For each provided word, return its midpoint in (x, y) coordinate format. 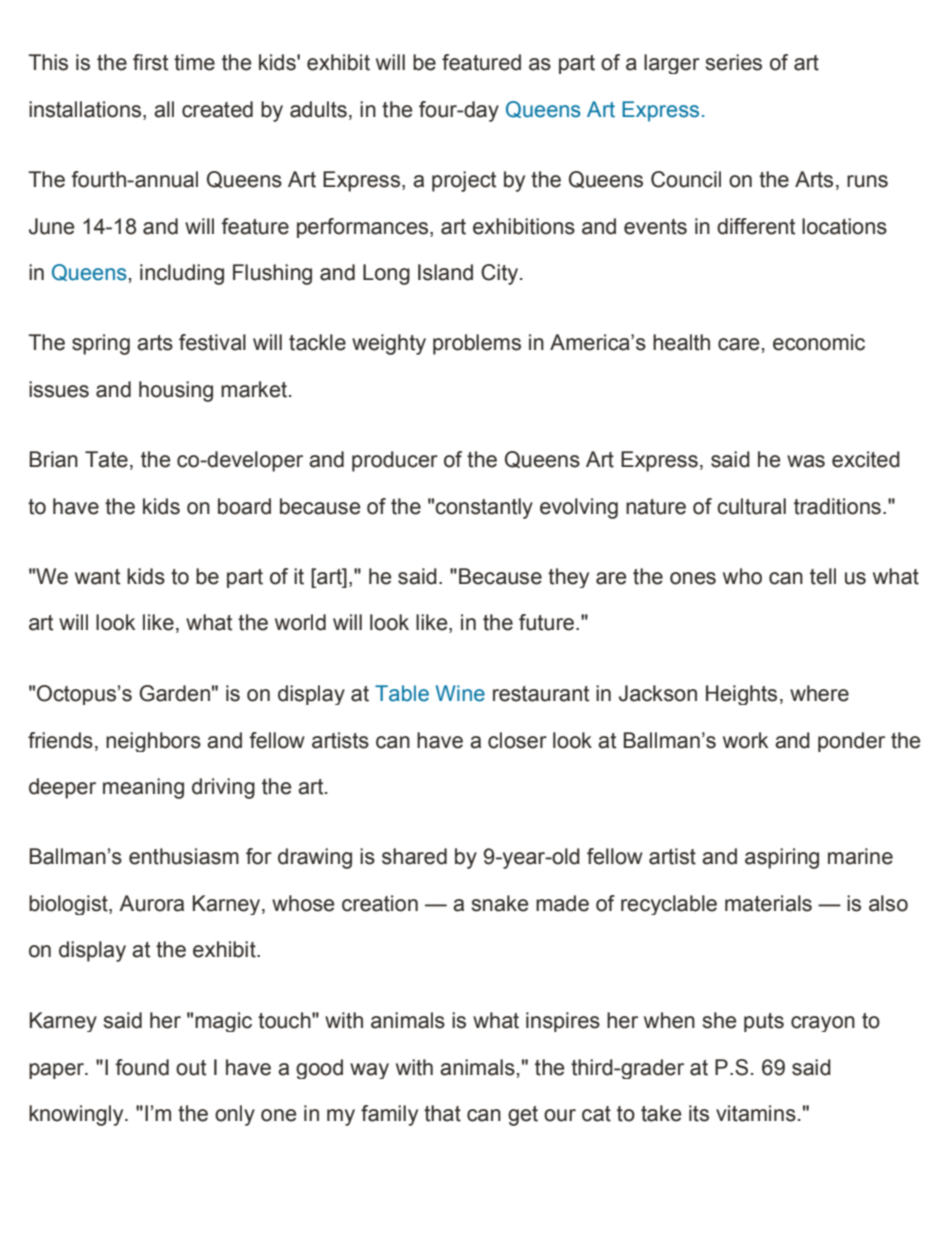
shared (414, 856)
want (97, 577)
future (548, 622)
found (142, 1067)
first (150, 62)
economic (819, 342)
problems (477, 344)
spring (101, 344)
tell (823, 576)
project (464, 181)
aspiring (782, 858)
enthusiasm (184, 856)
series (734, 62)
